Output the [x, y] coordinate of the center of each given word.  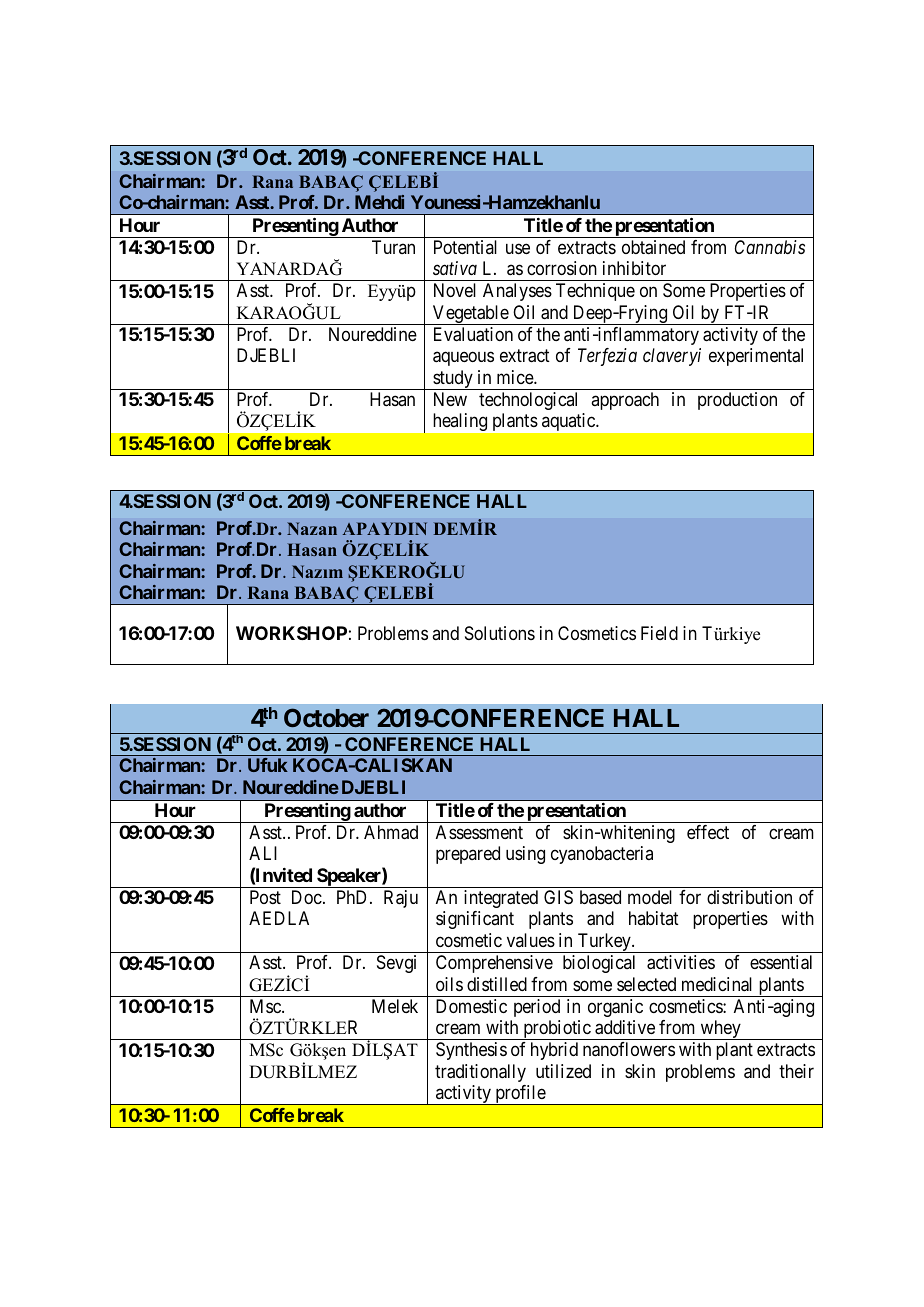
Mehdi [379, 202]
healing [460, 422]
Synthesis [471, 1051]
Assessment [479, 832]
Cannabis [770, 247]
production [737, 401]
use [518, 248]
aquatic [569, 422]
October [326, 717]
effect [708, 832]
